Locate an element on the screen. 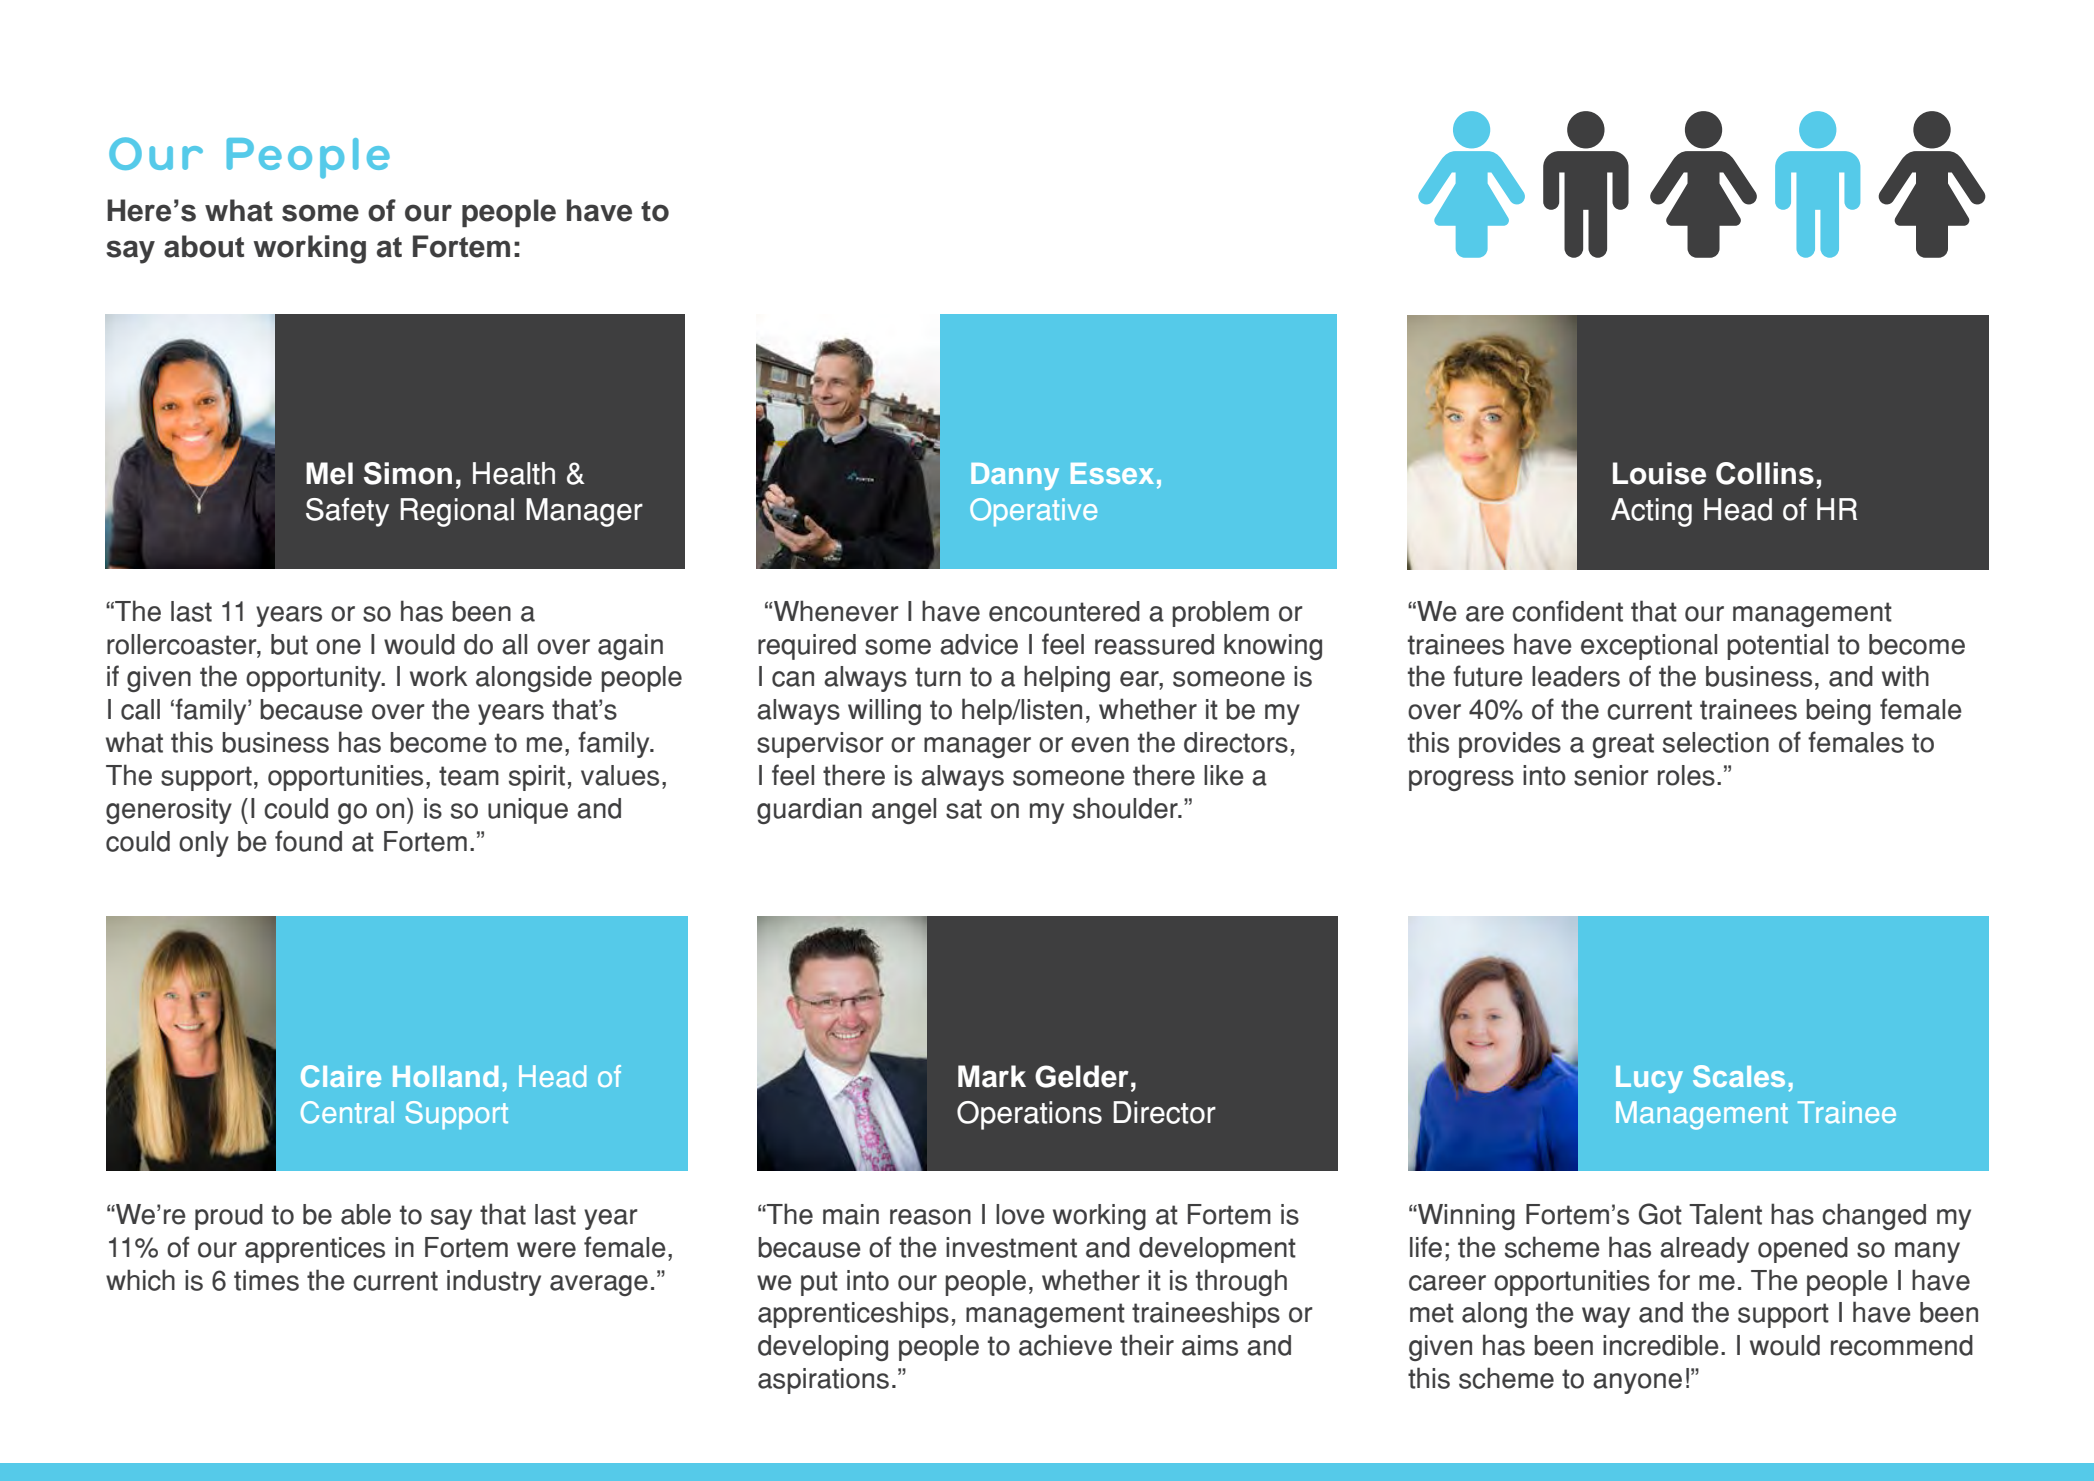 The width and height of the screenshot is (2094, 1481). Mark is located at coordinates (992, 1076).
